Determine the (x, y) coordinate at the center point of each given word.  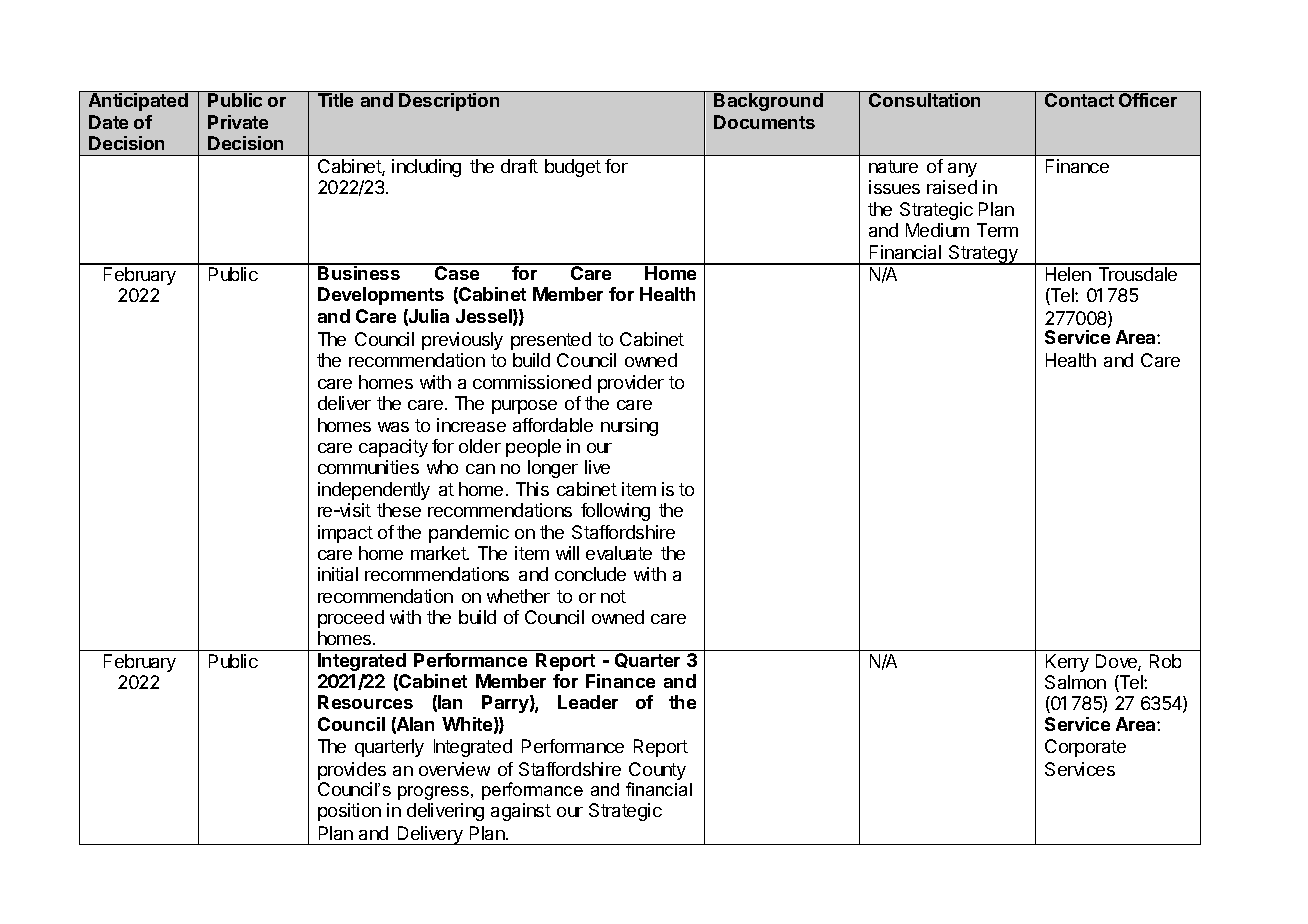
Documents (764, 122)
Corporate (1085, 748)
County (657, 771)
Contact (1080, 99)
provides (352, 771)
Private (238, 122)
